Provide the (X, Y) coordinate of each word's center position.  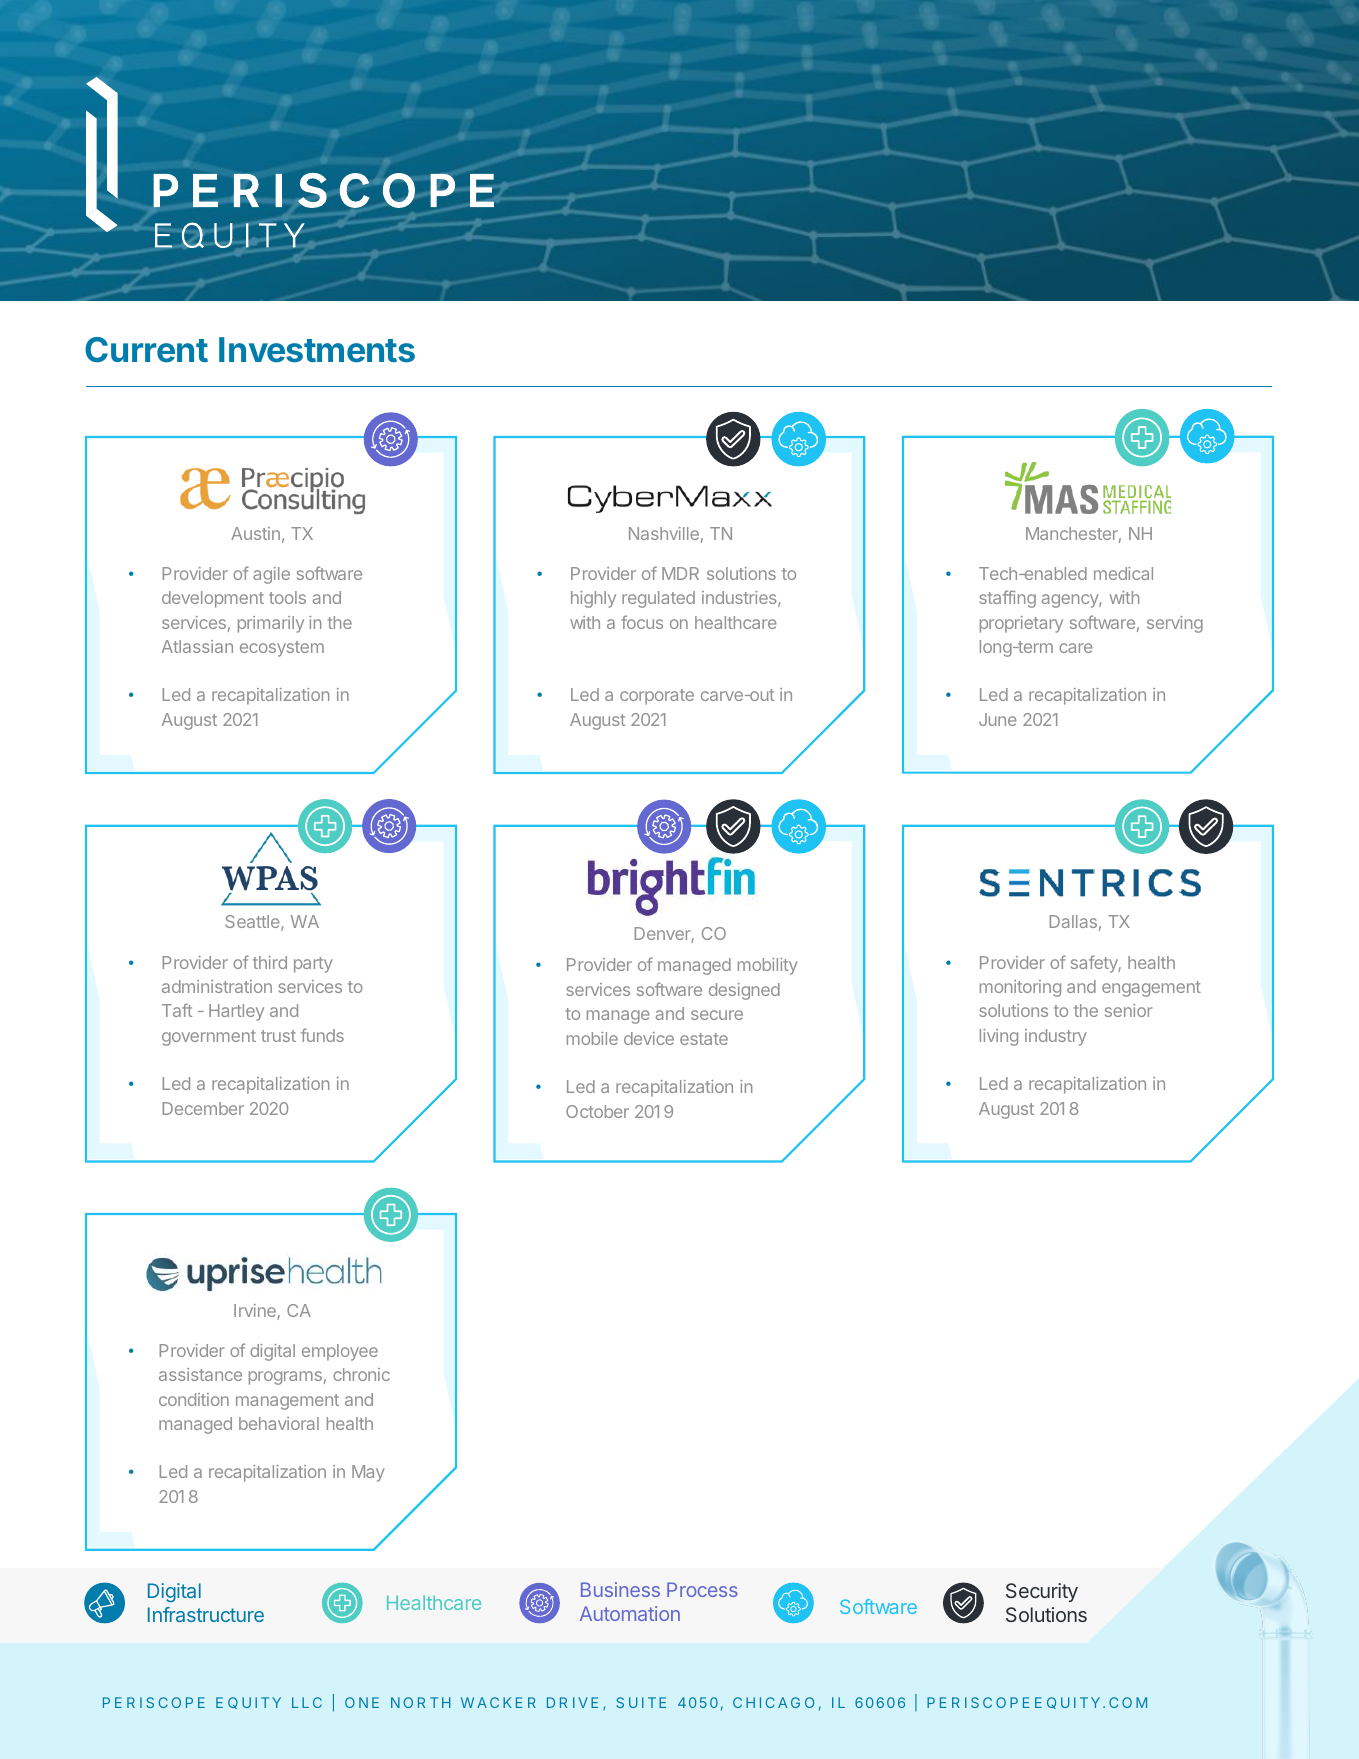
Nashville (664, 533)
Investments (317, 350)
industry (1056, 1037)
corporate (657, 697)
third (270, 962)
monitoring (1020, 988)
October (597, 1111)
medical (1123, 573)
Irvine (256, 1312)
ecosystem (282, 649)
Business (620, 1589)
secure (717, 1015)
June (997, 719)
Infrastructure (206, 1614)
